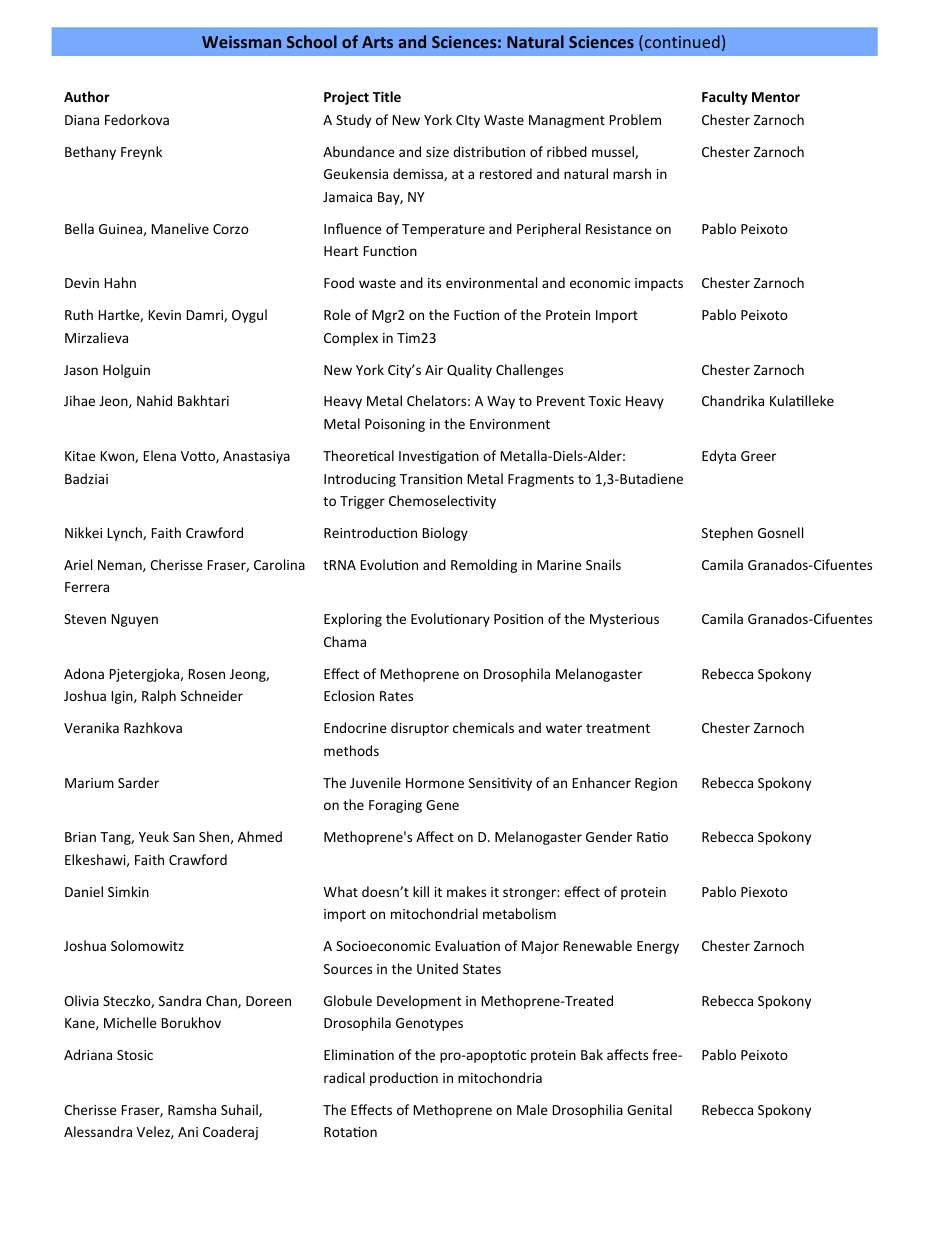  I want to click on continued, so click(682, 41).
